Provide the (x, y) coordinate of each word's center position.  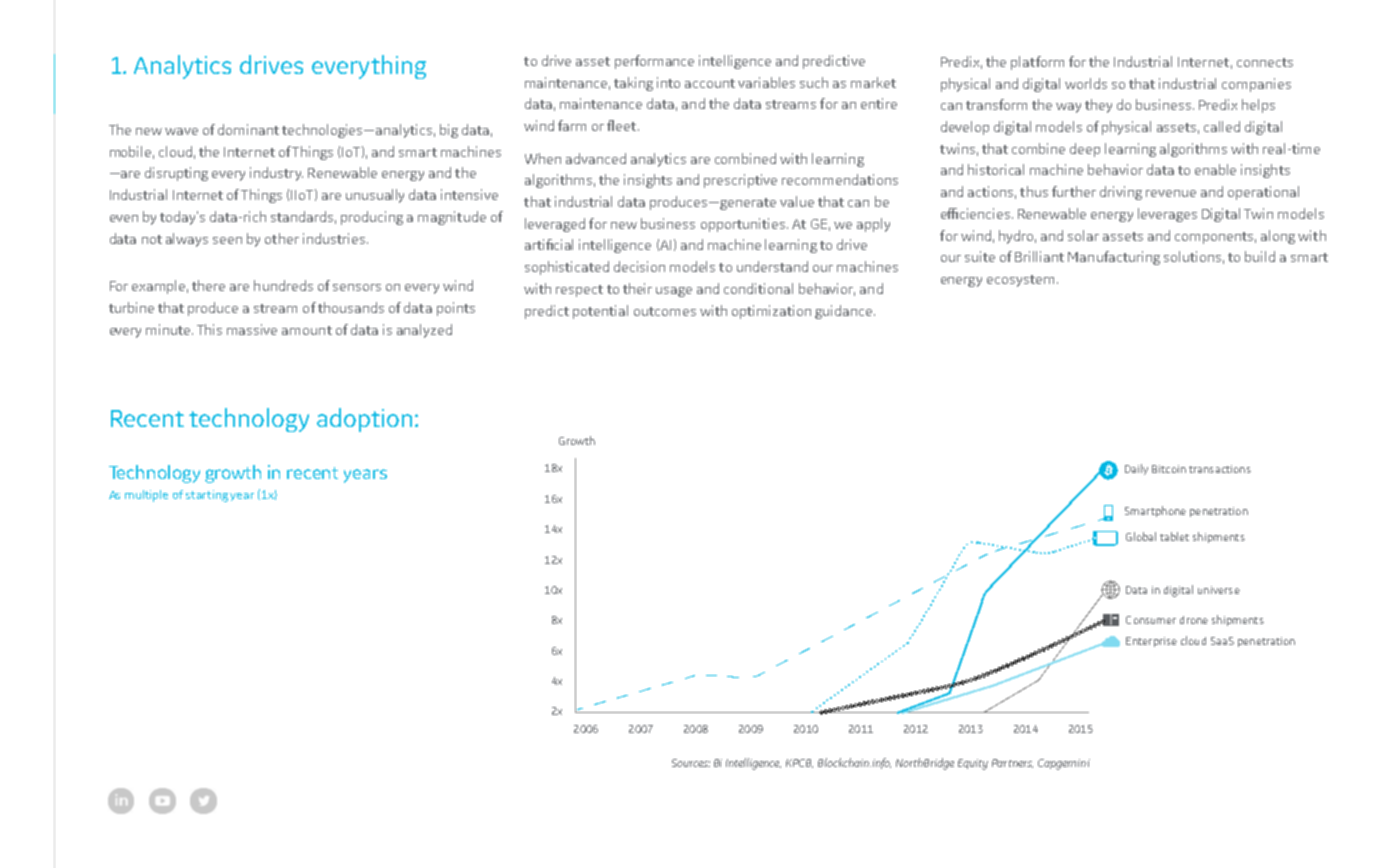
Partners (1012, 763)
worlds (1086, 83)
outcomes (665, 311)
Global (1141, 536)
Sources (691, 763)
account (710, 83)
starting (208, 496)
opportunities (744, 225)
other (282, 238)
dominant (248, 129)
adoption (364, 420)
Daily (1136, 469)
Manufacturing (1114, 258)
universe (1219, 590)
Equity (973, 764)
